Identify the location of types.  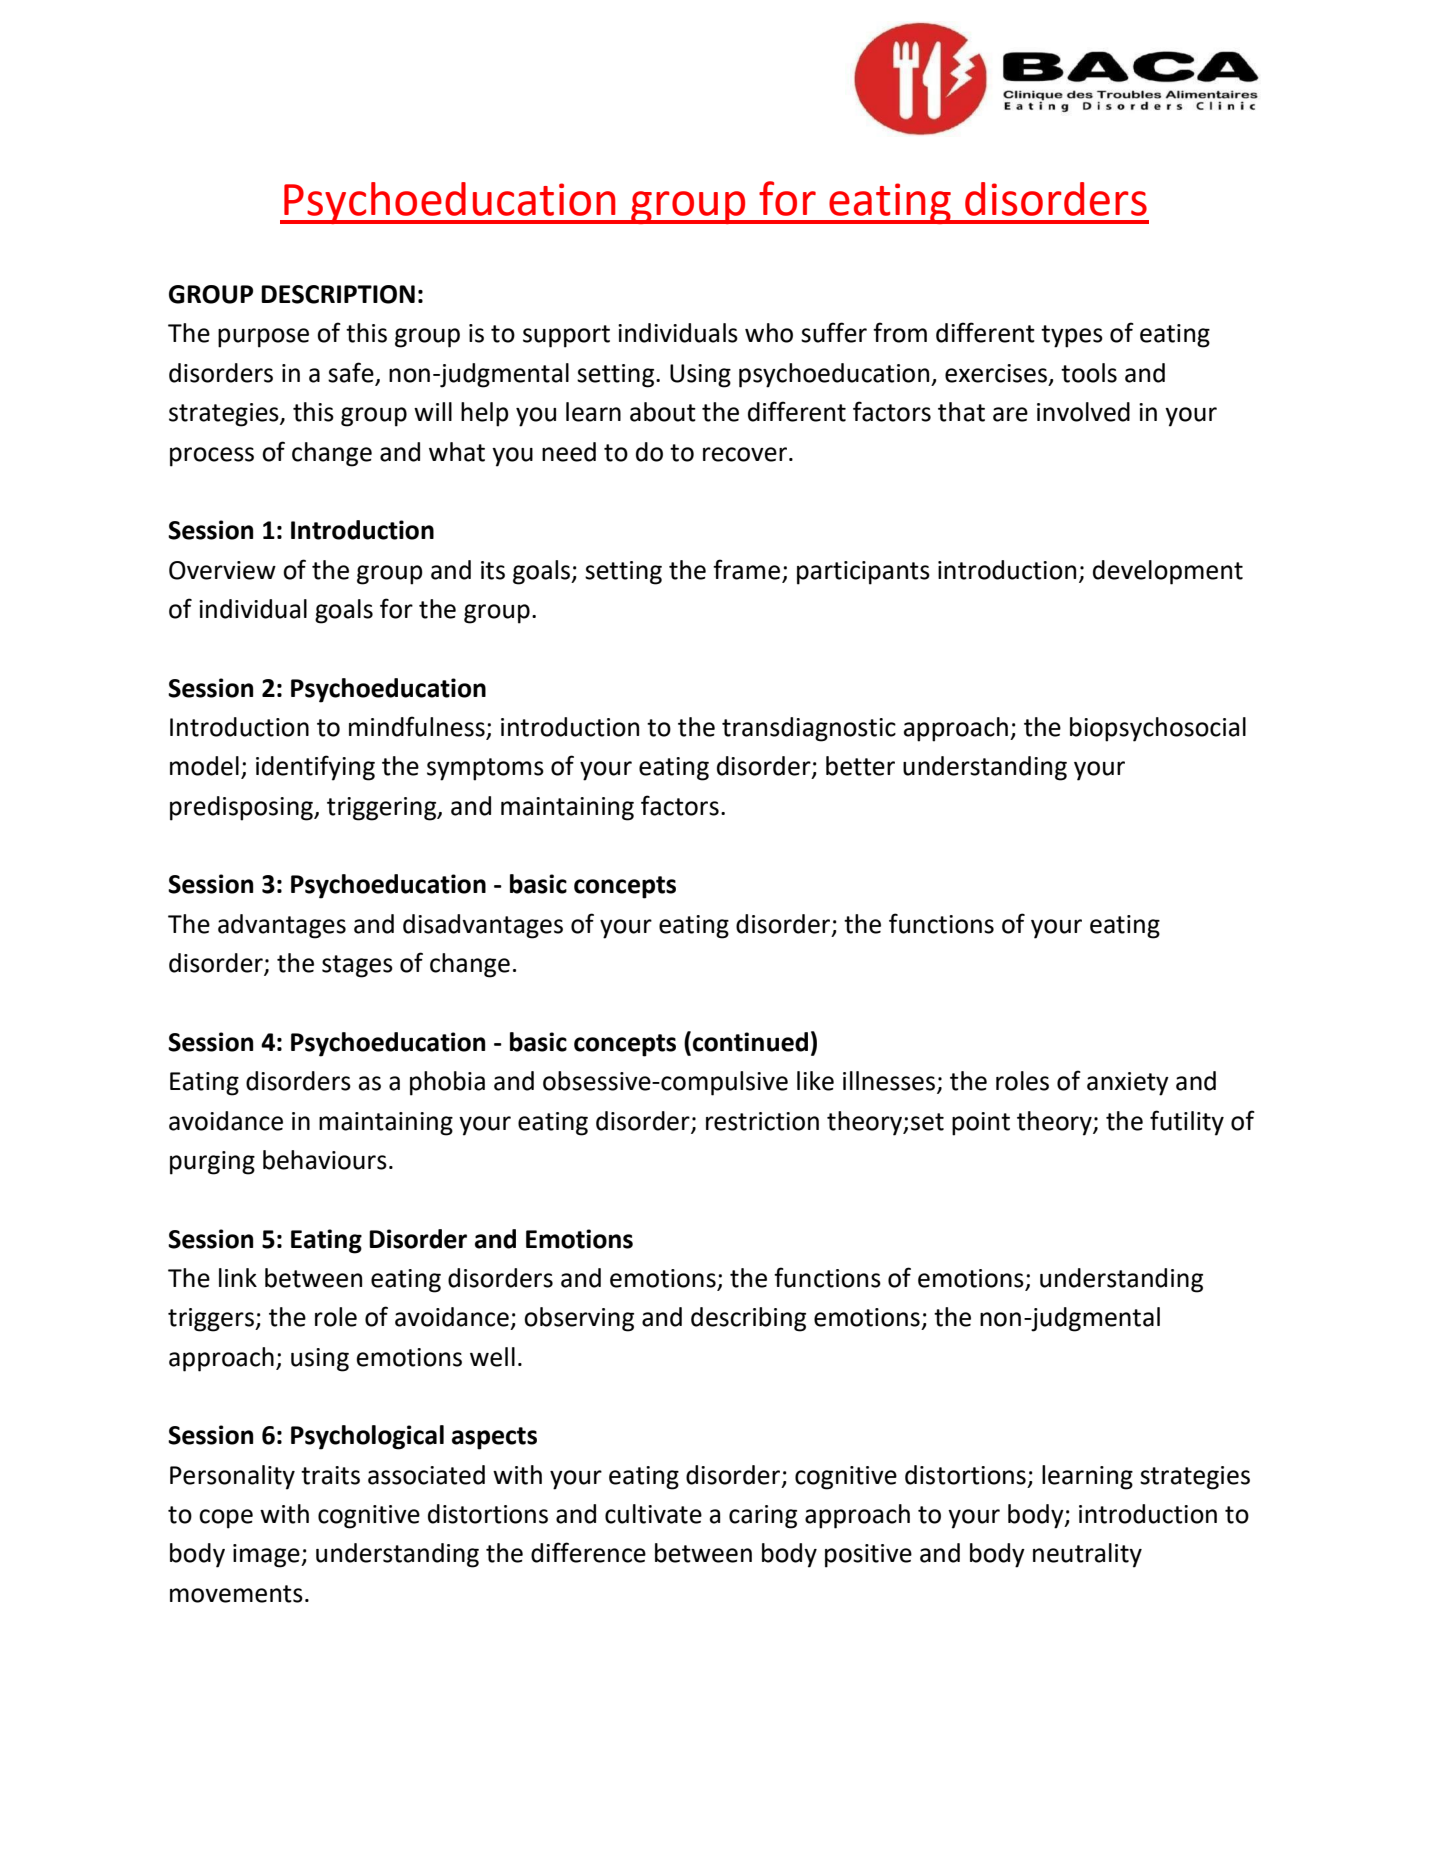
(1072, 336).
